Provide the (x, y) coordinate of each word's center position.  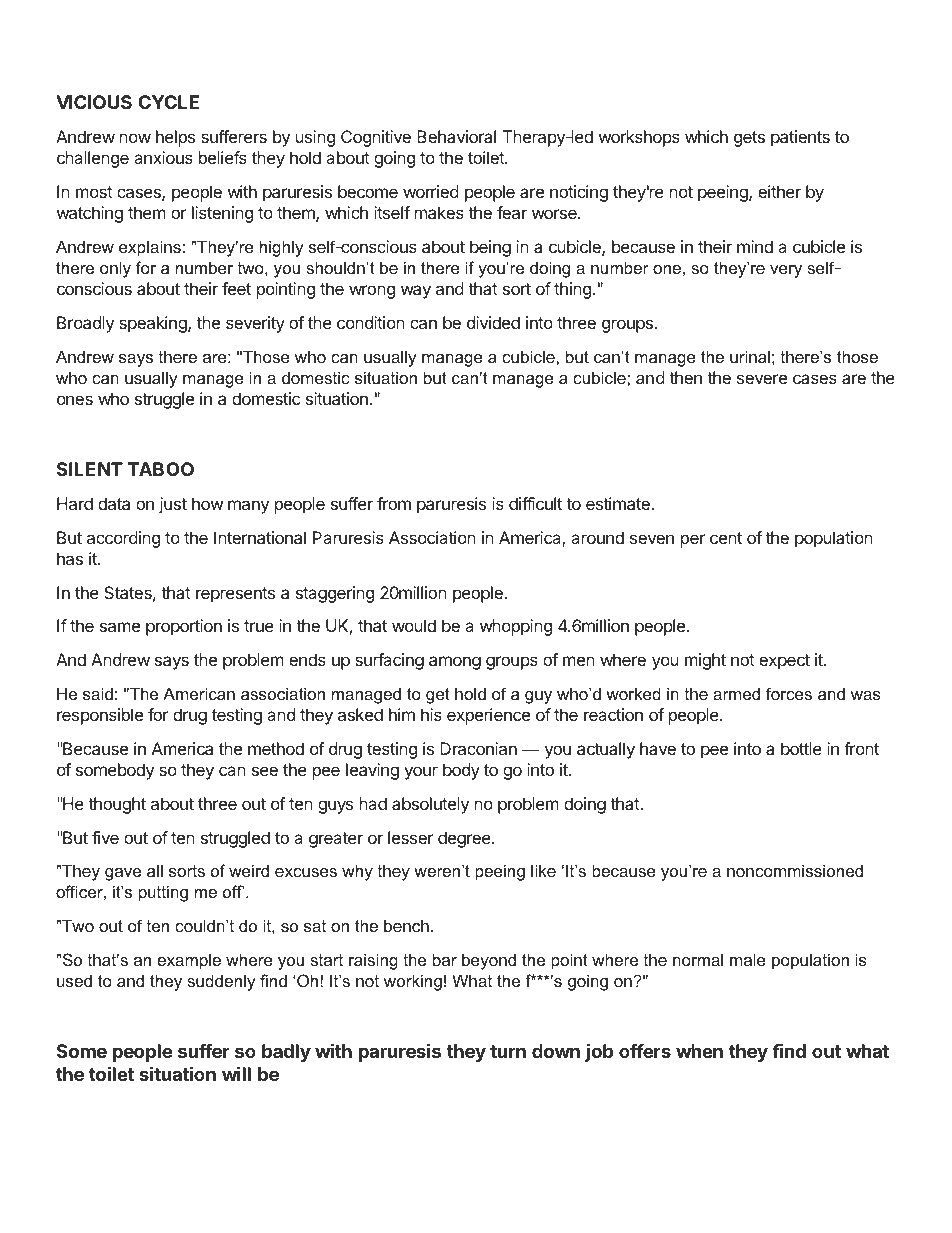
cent (726, 538)
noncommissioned (795, 870)
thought (117, 805)
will (236, 1073)
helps (175, 138)
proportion (184, 627)
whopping (516, 627)
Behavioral (456, 136)
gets (749, 139)
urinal (750, 356)
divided (493, 322)
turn (508, 1051)
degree (465, 839)
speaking (154, 324)
